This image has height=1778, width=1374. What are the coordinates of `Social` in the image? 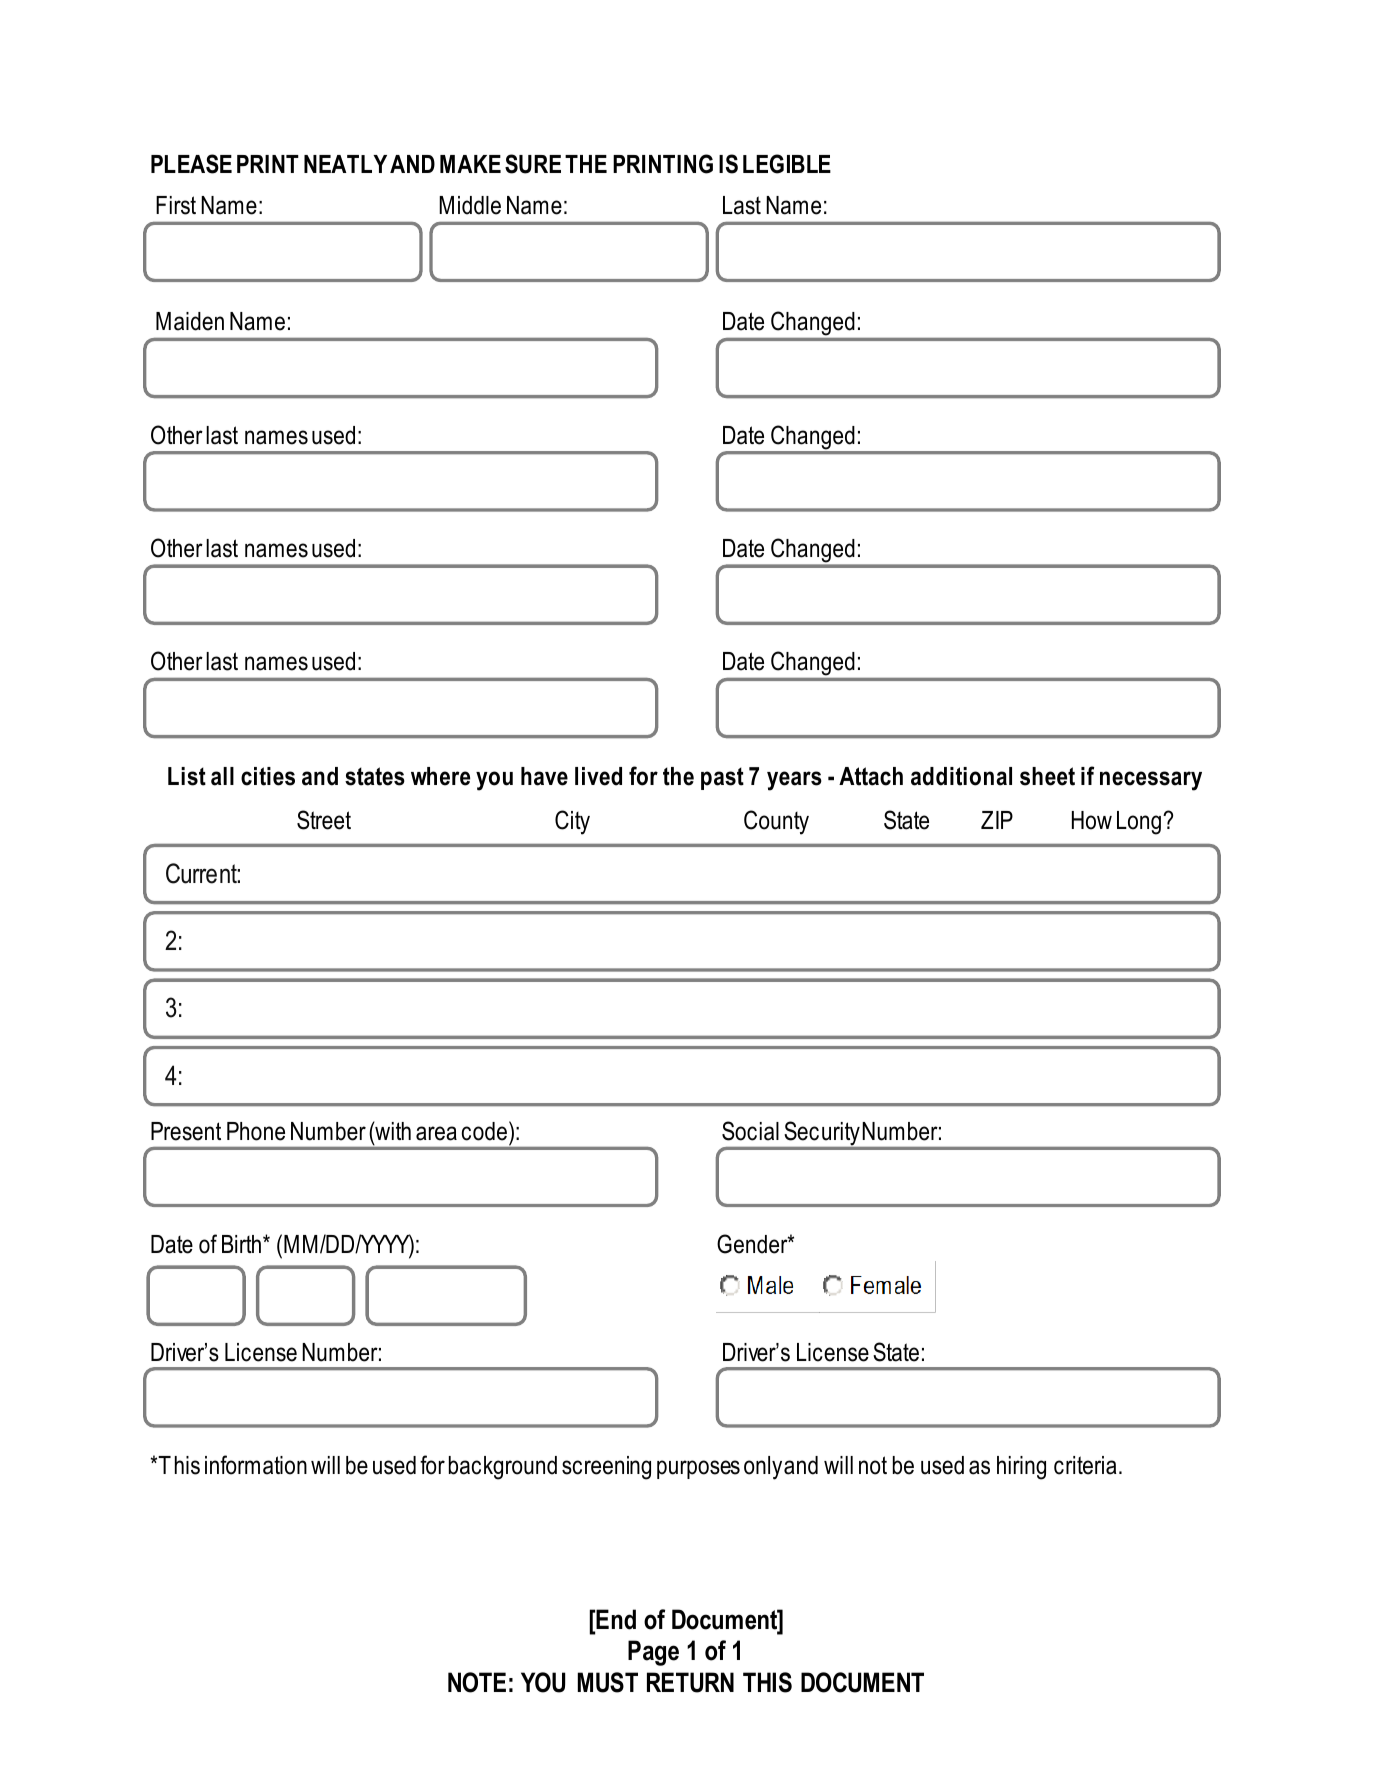 It's located at (750, 1131).
